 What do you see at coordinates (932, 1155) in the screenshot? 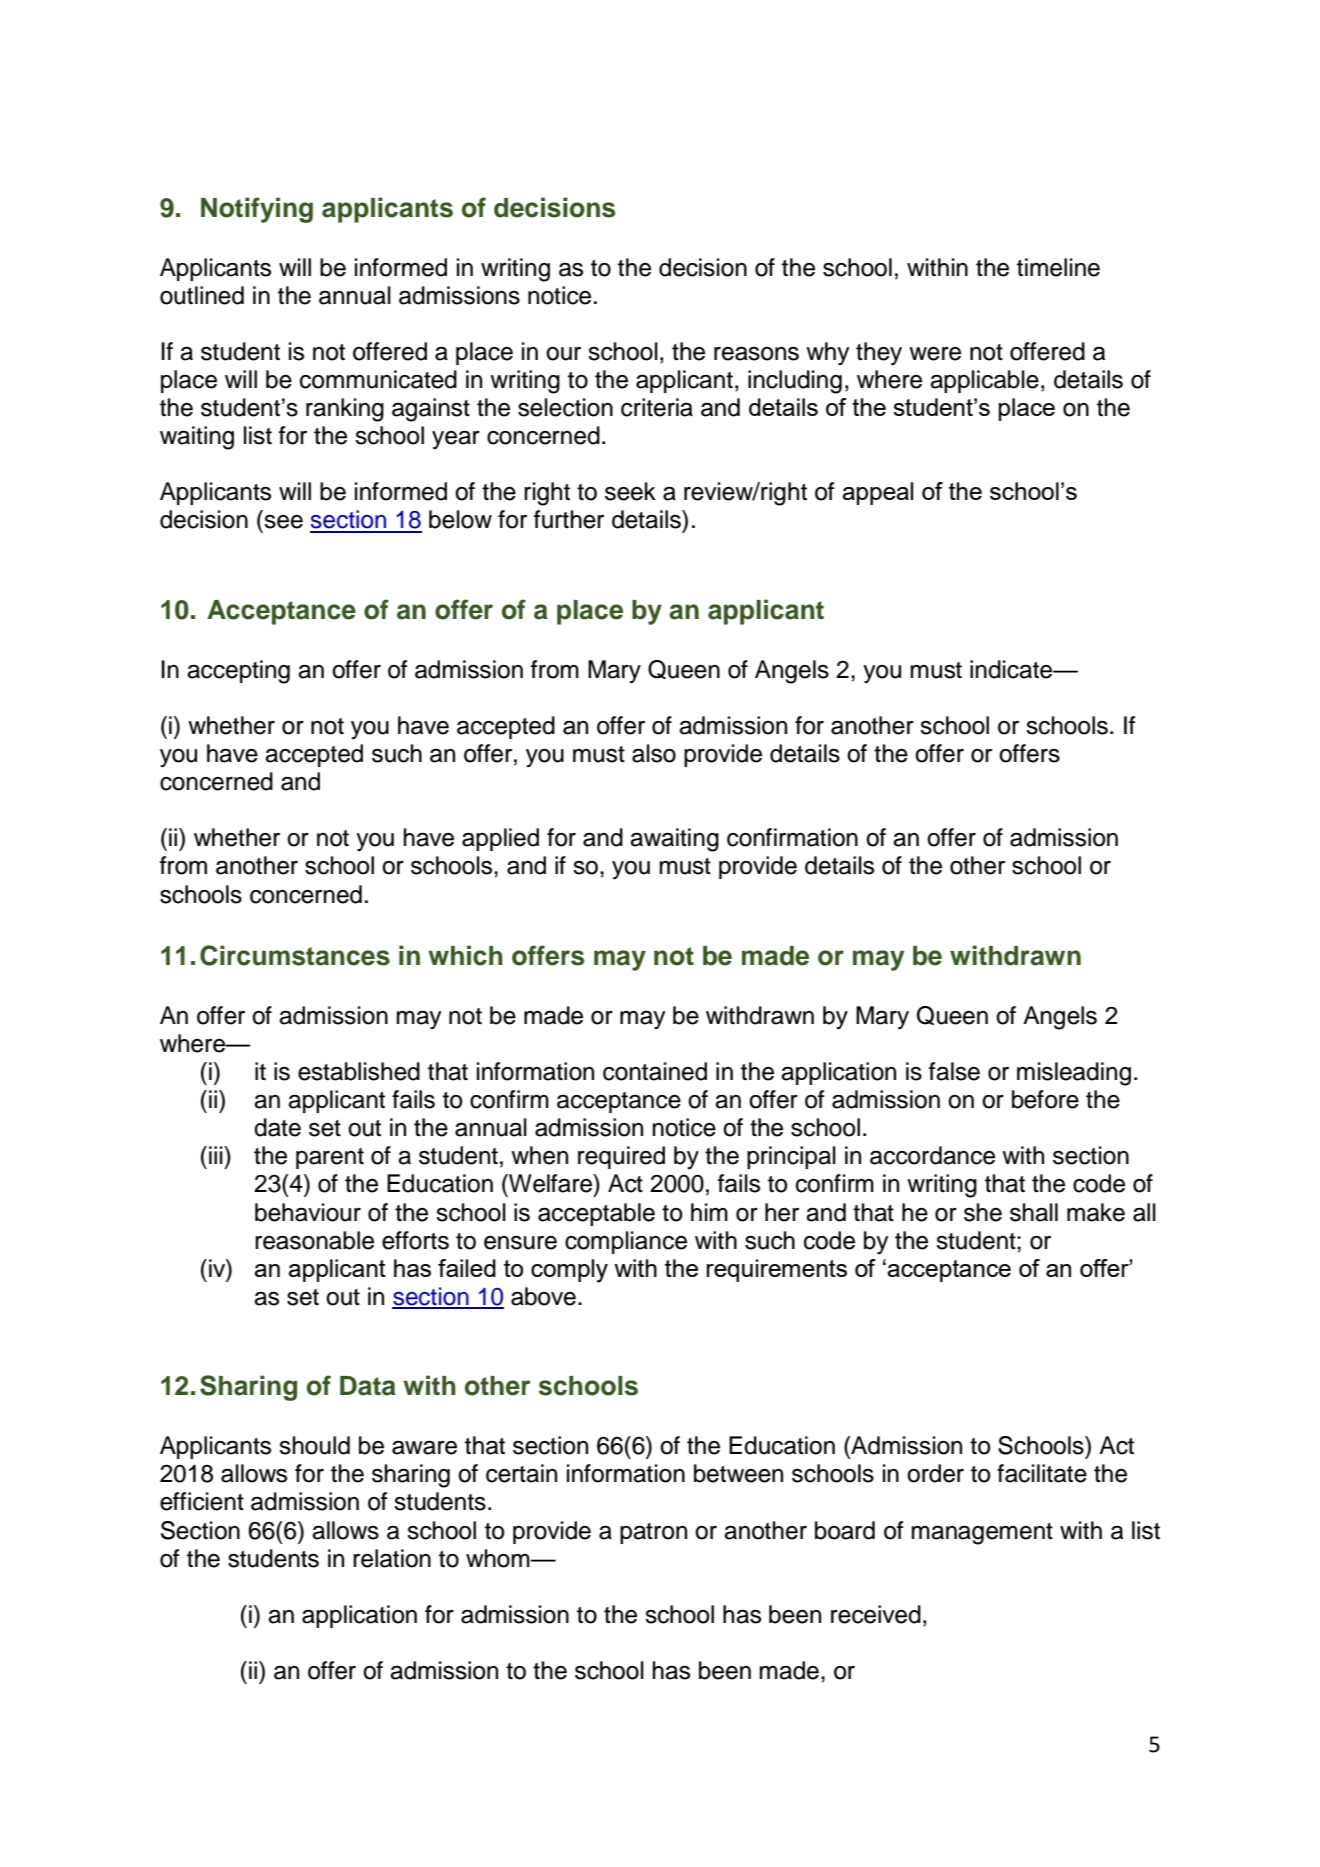
I see `accordance` at bounding box center [932, 1155].
